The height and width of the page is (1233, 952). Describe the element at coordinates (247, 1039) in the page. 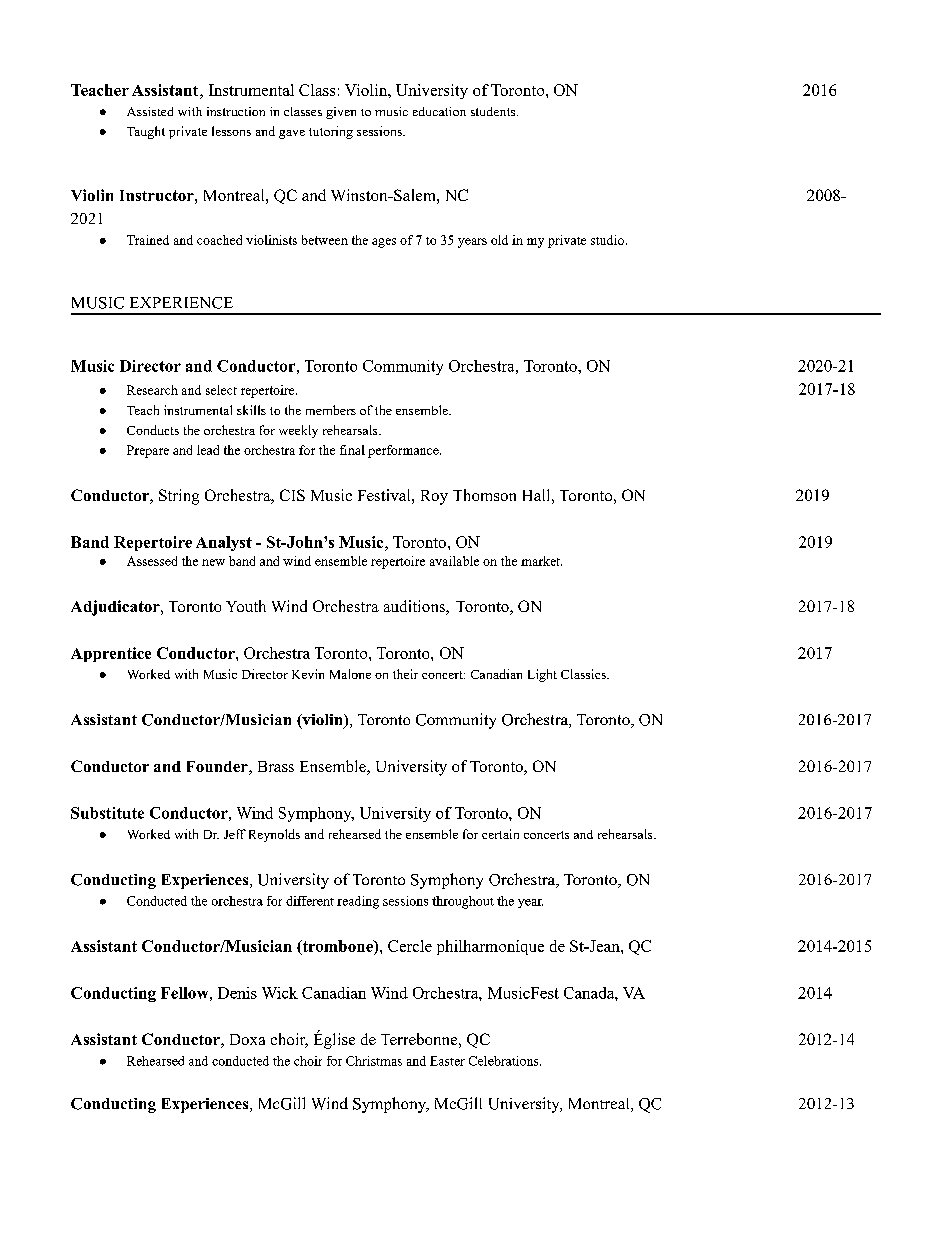

I see `Doxa` at that location.
